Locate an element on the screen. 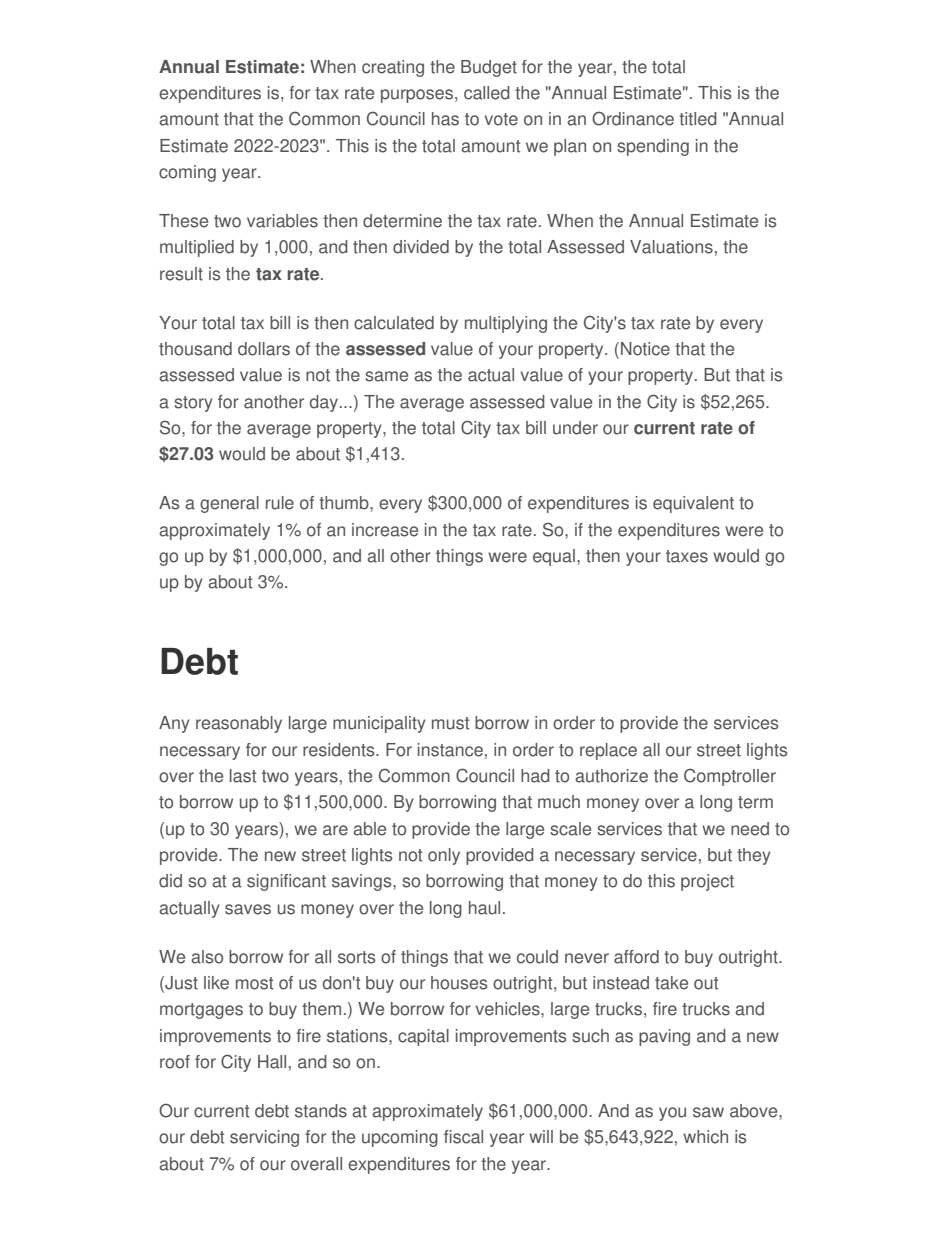 The image size is (952, 1233). called is located at coordinates (487, 93).
